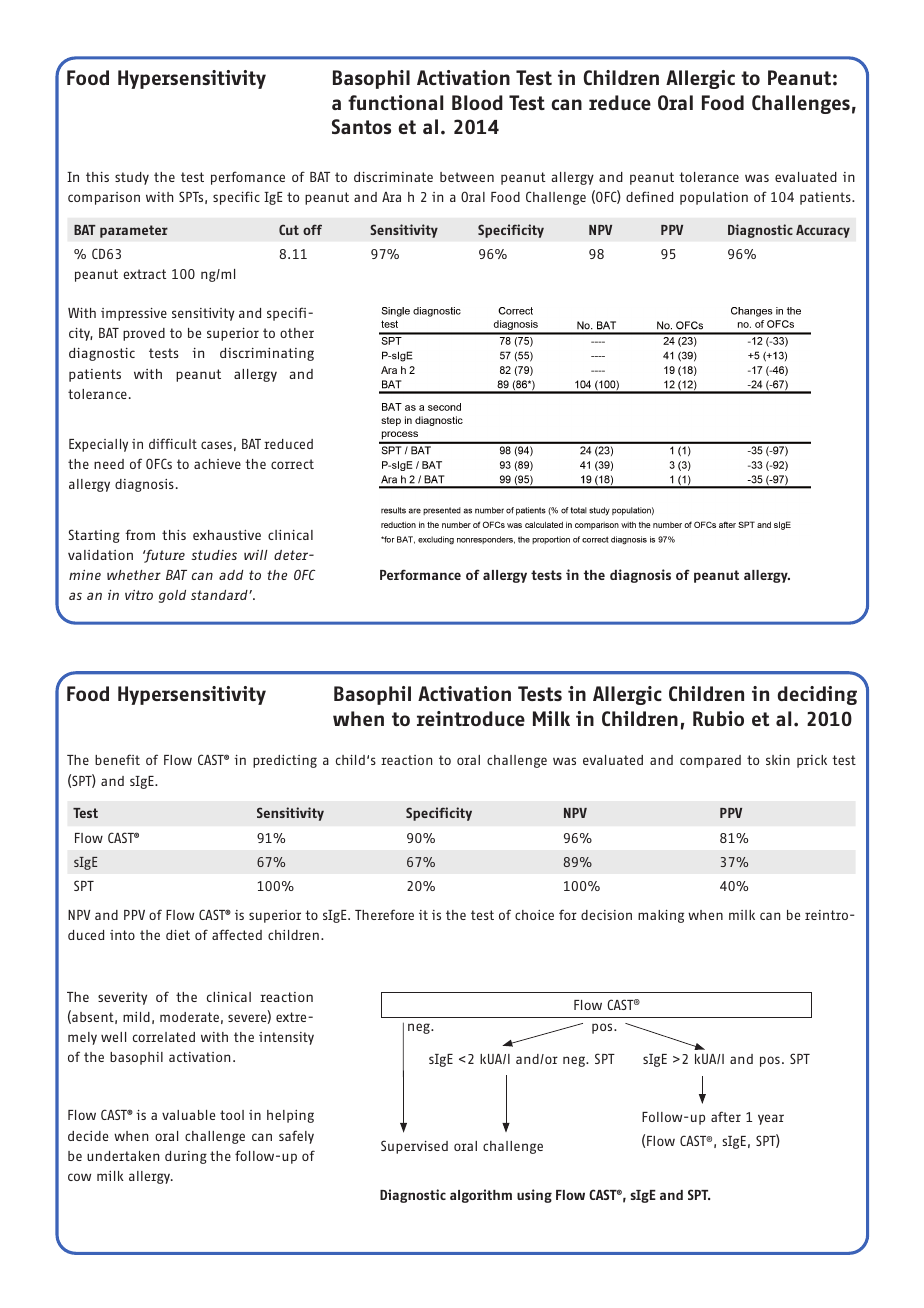 This image has height=1308, width=924. What do you see at coordinates (714, 198) in the image?
I see `population` at bounding box center [714, 198].
